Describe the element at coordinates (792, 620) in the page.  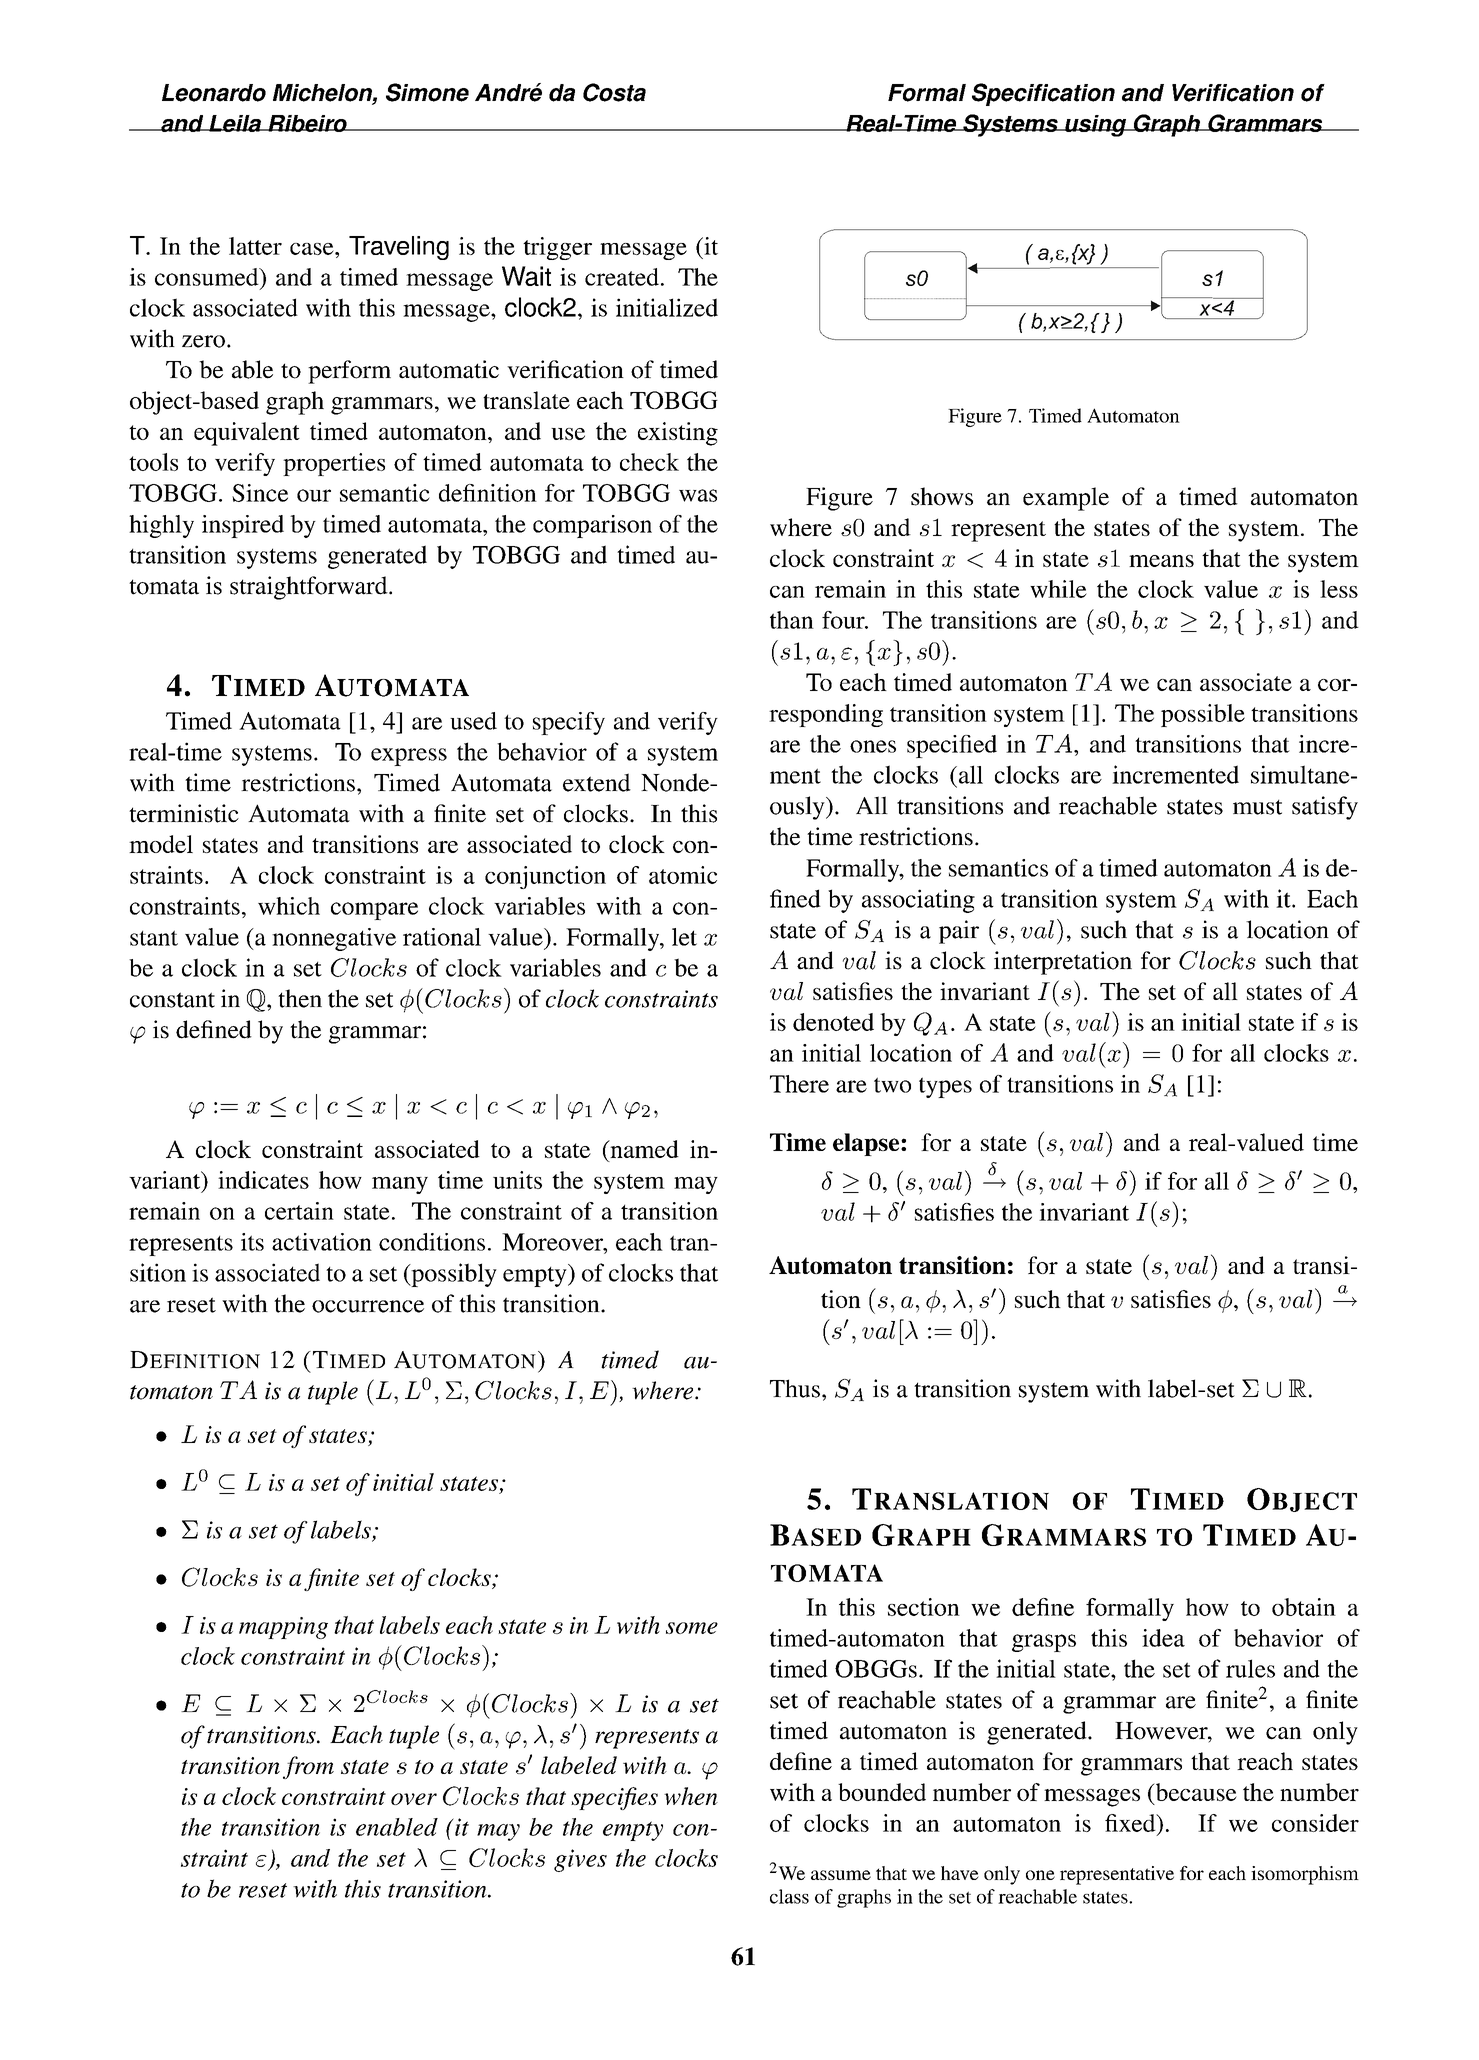
I see `than` at that location.
